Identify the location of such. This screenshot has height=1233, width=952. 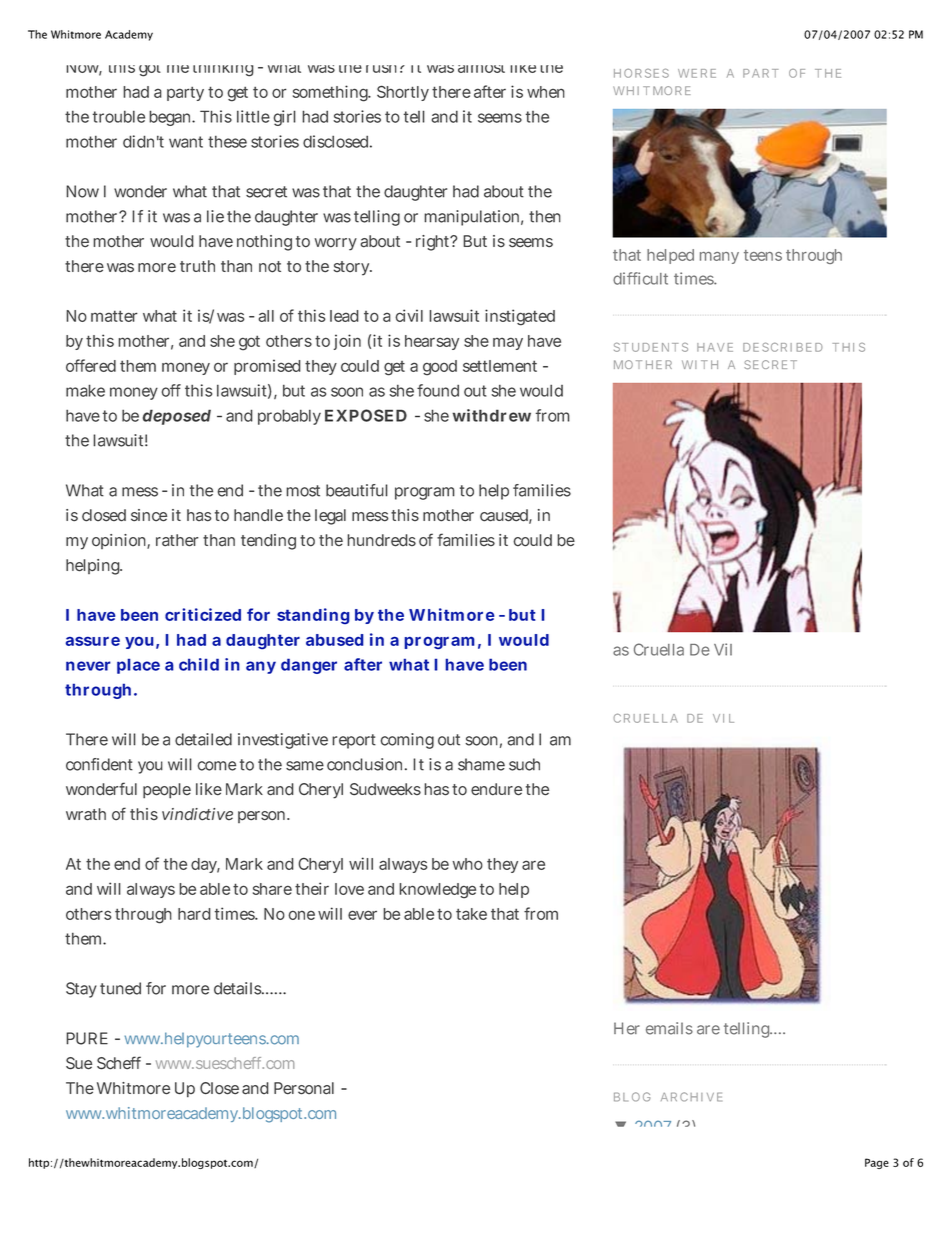
(524, 764).
